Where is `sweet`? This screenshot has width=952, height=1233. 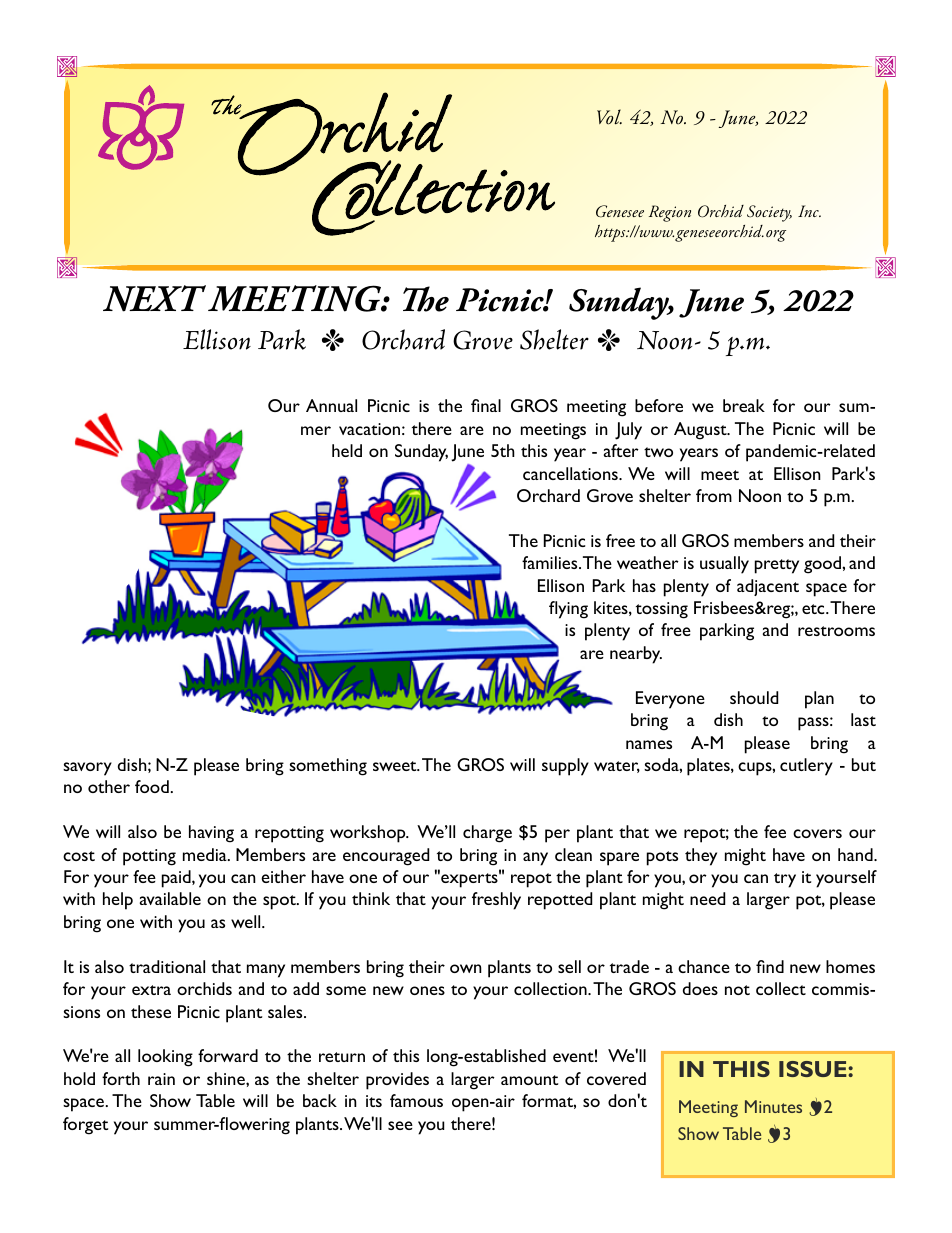
sweet is located at coordinates (396, 766).
